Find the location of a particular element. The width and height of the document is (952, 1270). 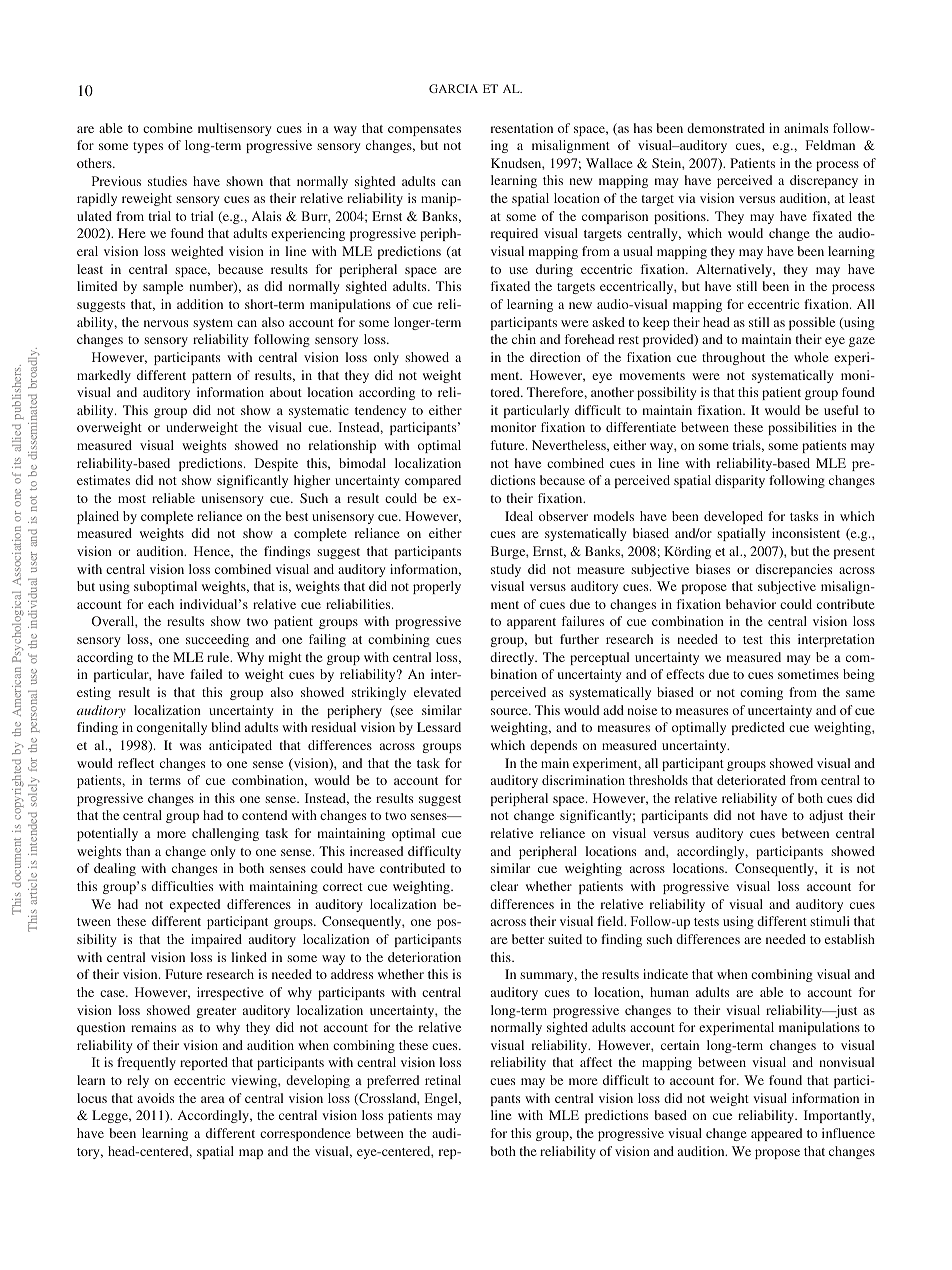

stimuli is located at coordinates (830, 921).
